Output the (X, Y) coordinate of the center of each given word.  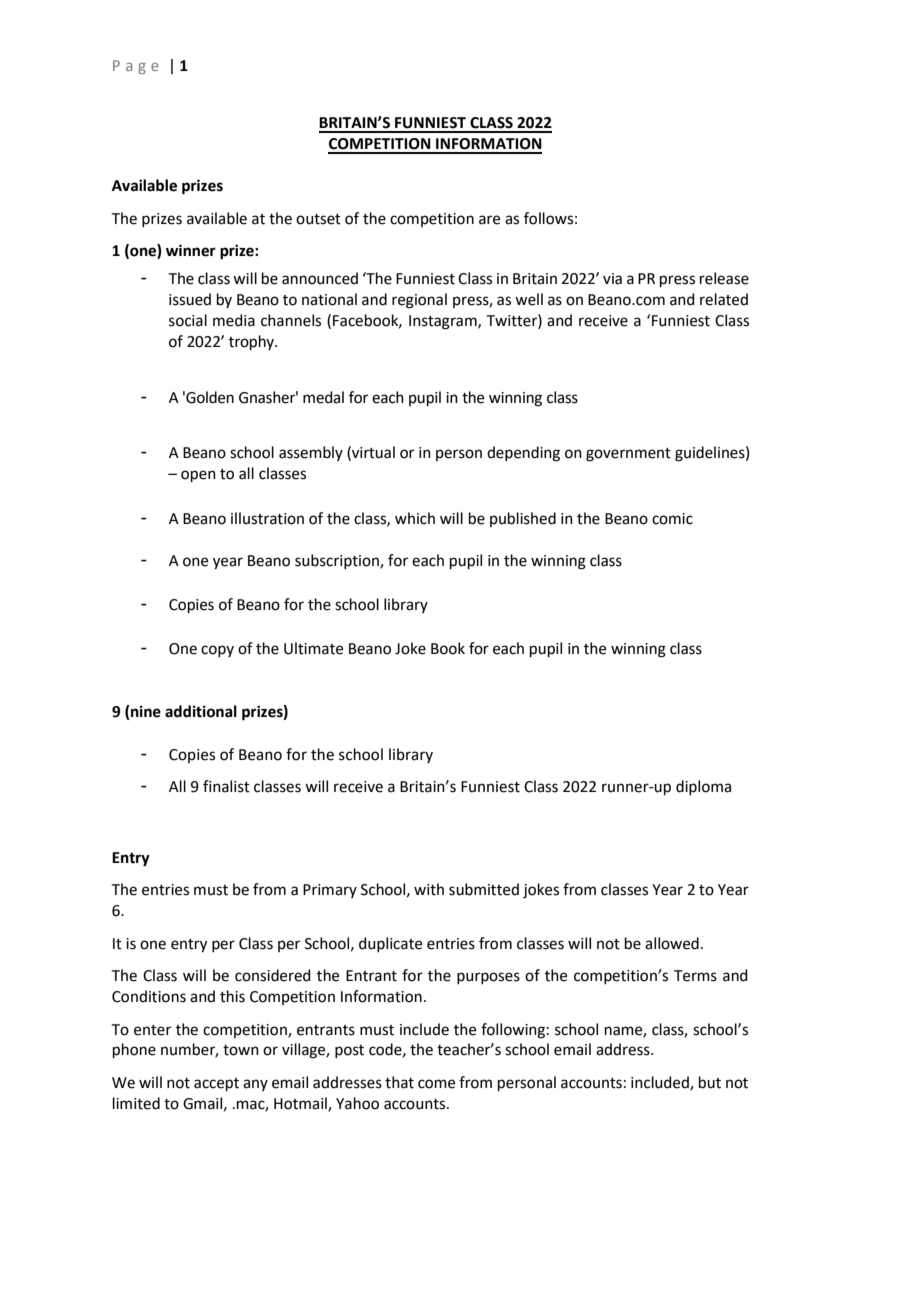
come (436, 1084)
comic (672, 519)
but (710, 1082)
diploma (703, 787)
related (724, 299)
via (612, 279)
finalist (226, 786)
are (489, 220)
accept (216, 1084)
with (429, 889)
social (188, 320)
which (415, 518)
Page (136, 67)
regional (419, 301)
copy (217, 651)
